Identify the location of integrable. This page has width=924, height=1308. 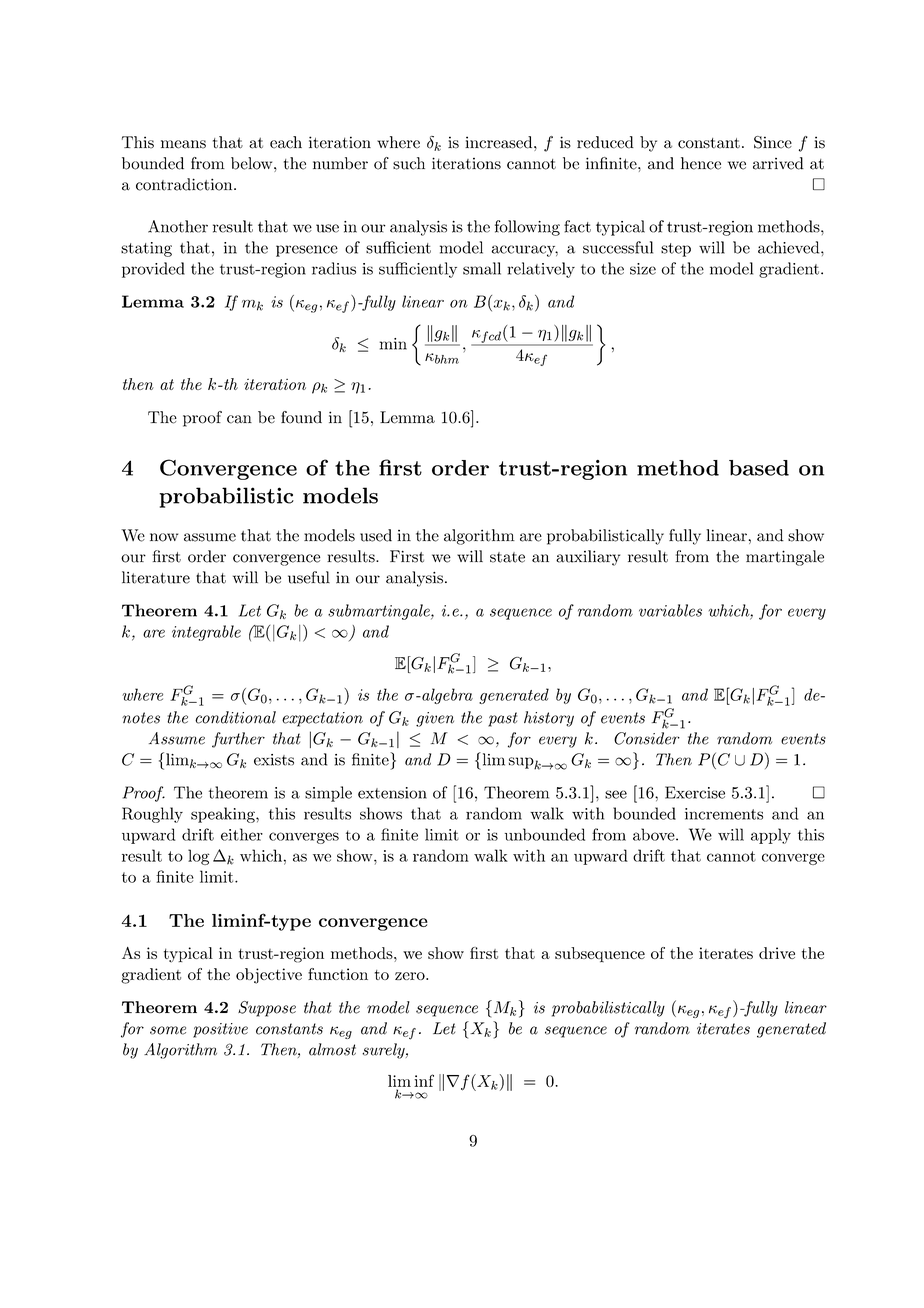
(206, 633).
